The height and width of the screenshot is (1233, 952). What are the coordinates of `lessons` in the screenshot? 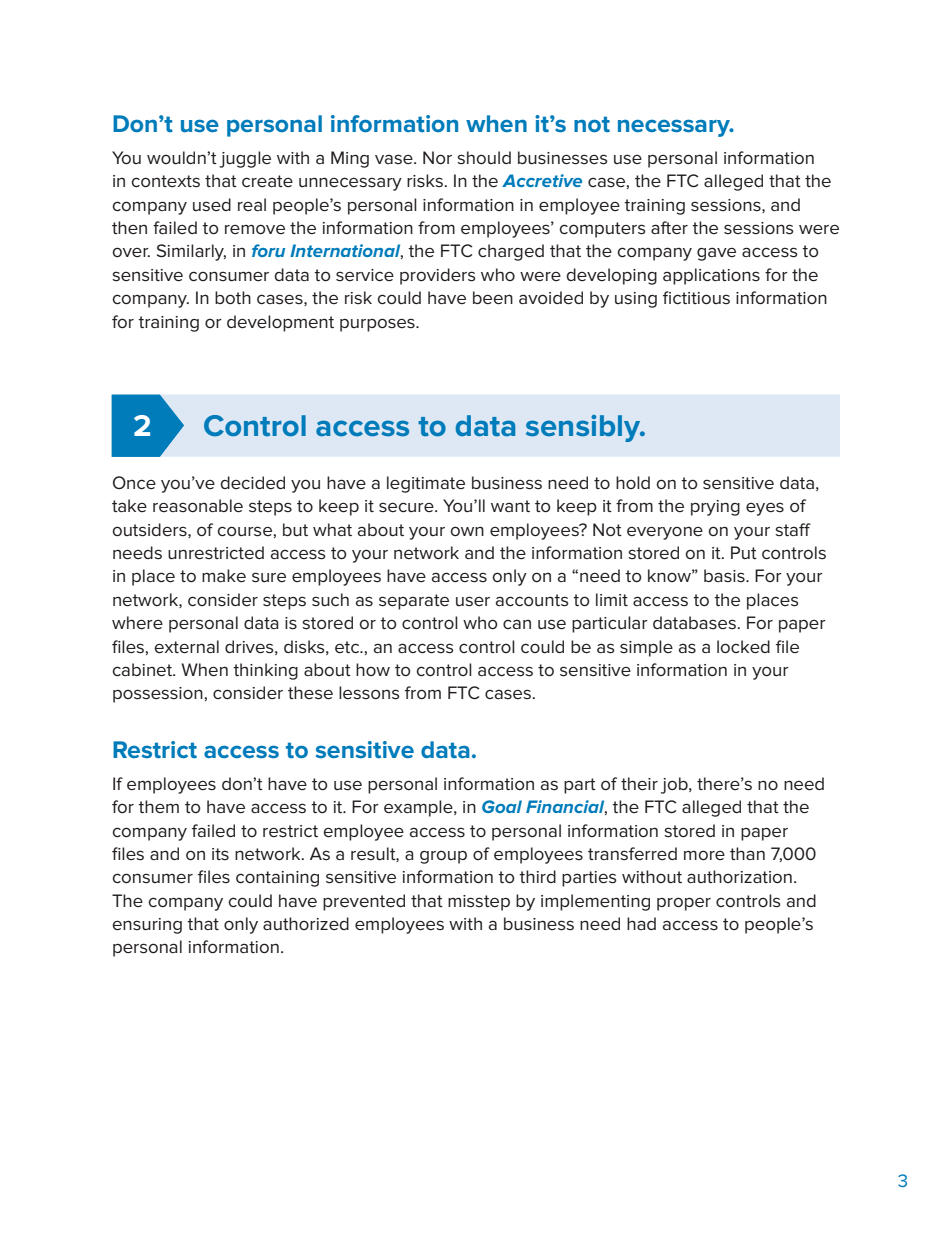 It's located at (369, 693).
